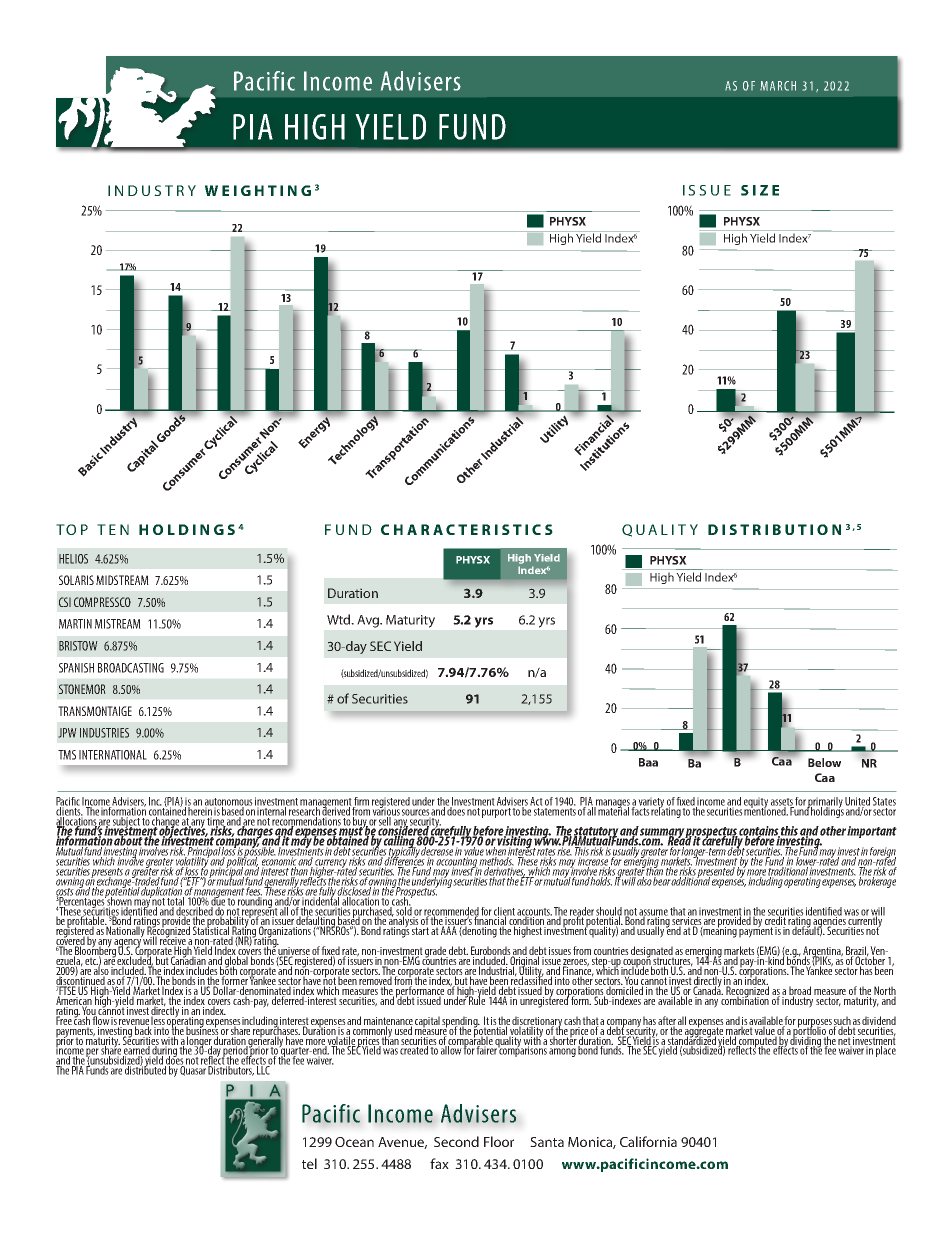 This screenshot has width=952, height=1233. I want to click on TOP, so click(72, 529).
